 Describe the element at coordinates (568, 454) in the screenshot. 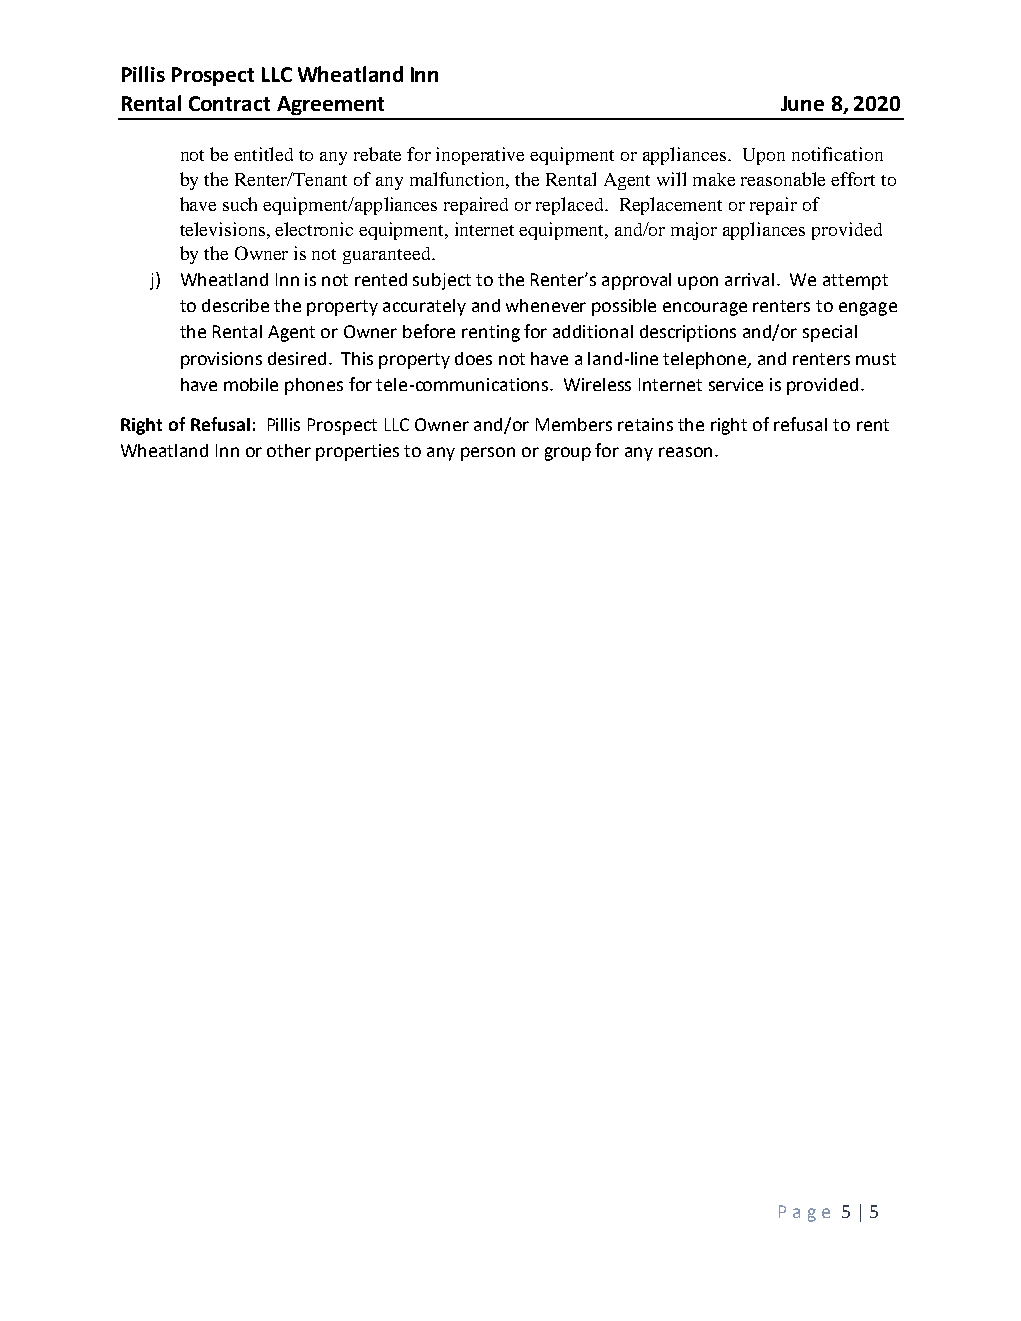

I see `group` at that location.
